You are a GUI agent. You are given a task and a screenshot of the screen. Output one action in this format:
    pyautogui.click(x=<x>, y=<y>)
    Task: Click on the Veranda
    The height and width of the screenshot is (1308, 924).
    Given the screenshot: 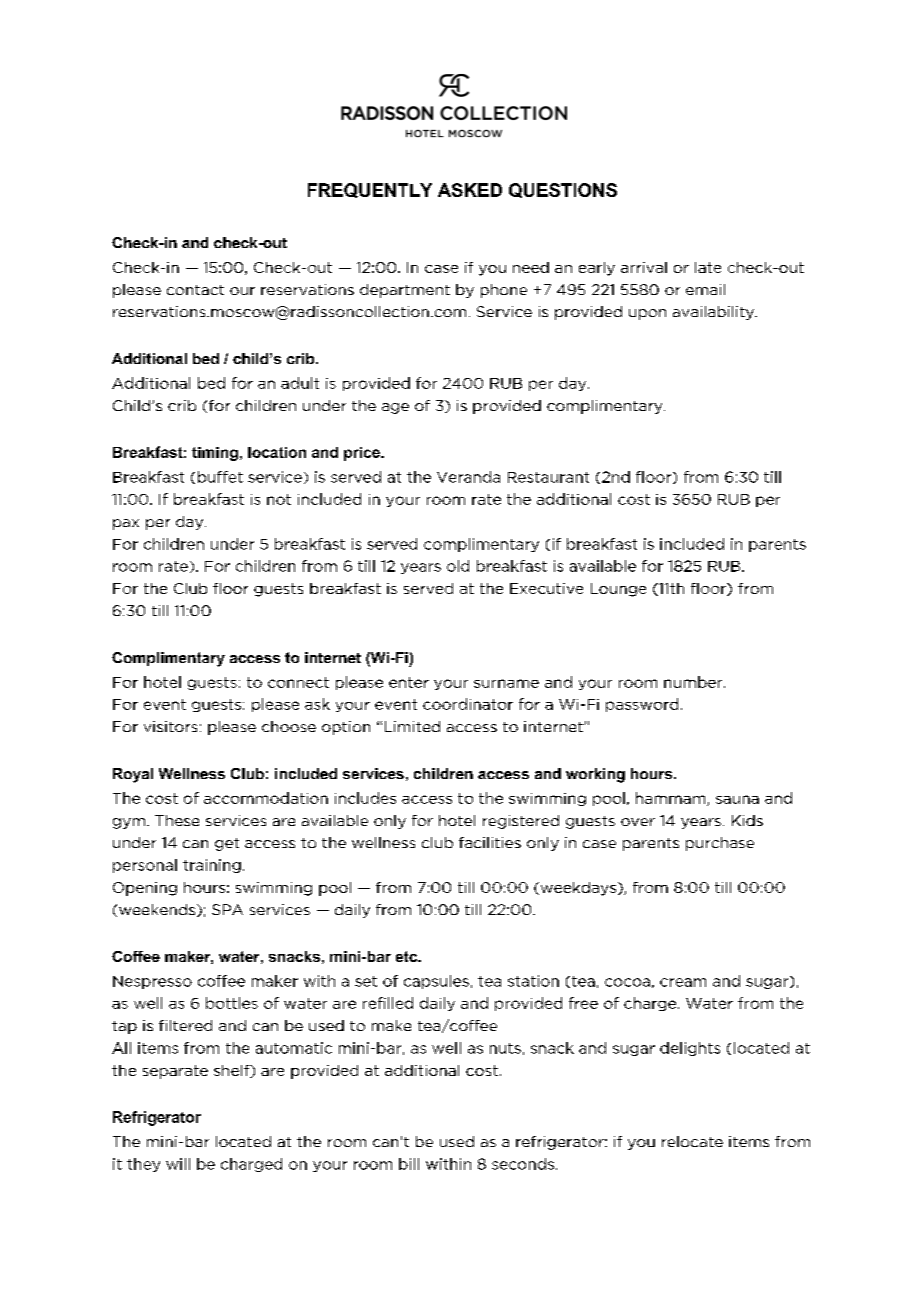 What is the action you would take?
    pyautogui.click(x=468, y=477)
